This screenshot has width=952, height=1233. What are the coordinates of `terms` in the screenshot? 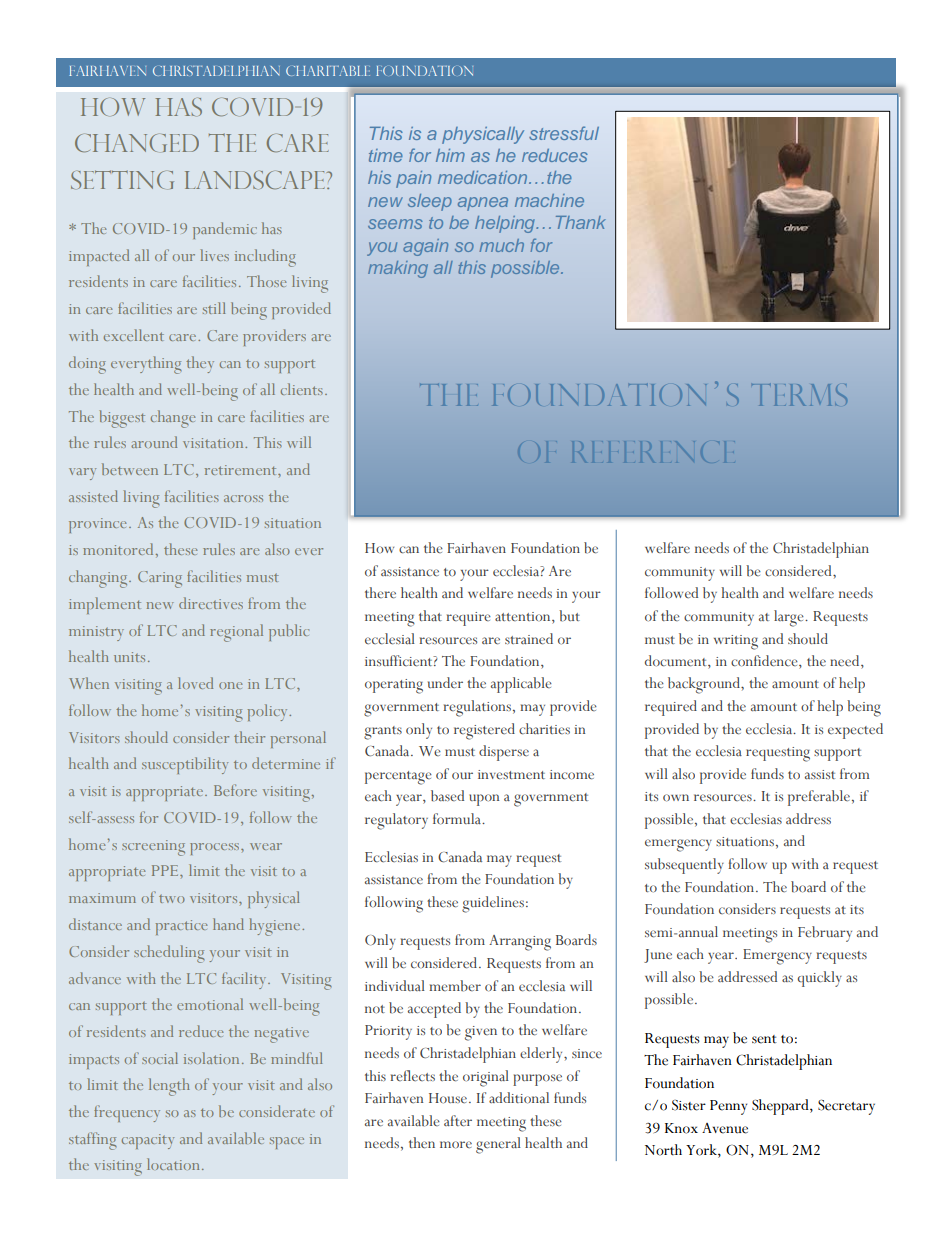 It's located at (799, 395).
